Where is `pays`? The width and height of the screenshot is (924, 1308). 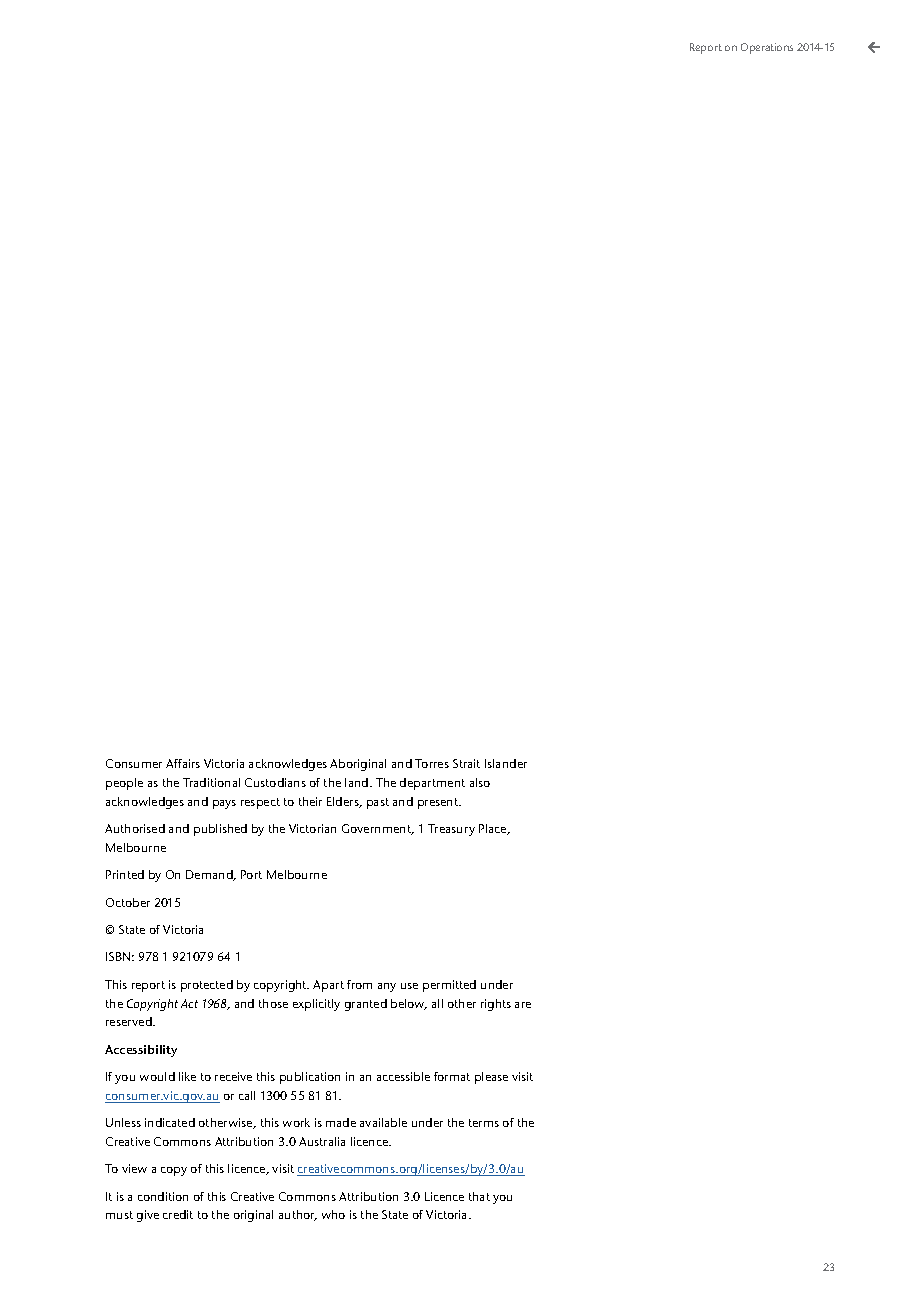
pays is located at coordinates (224, 804).
